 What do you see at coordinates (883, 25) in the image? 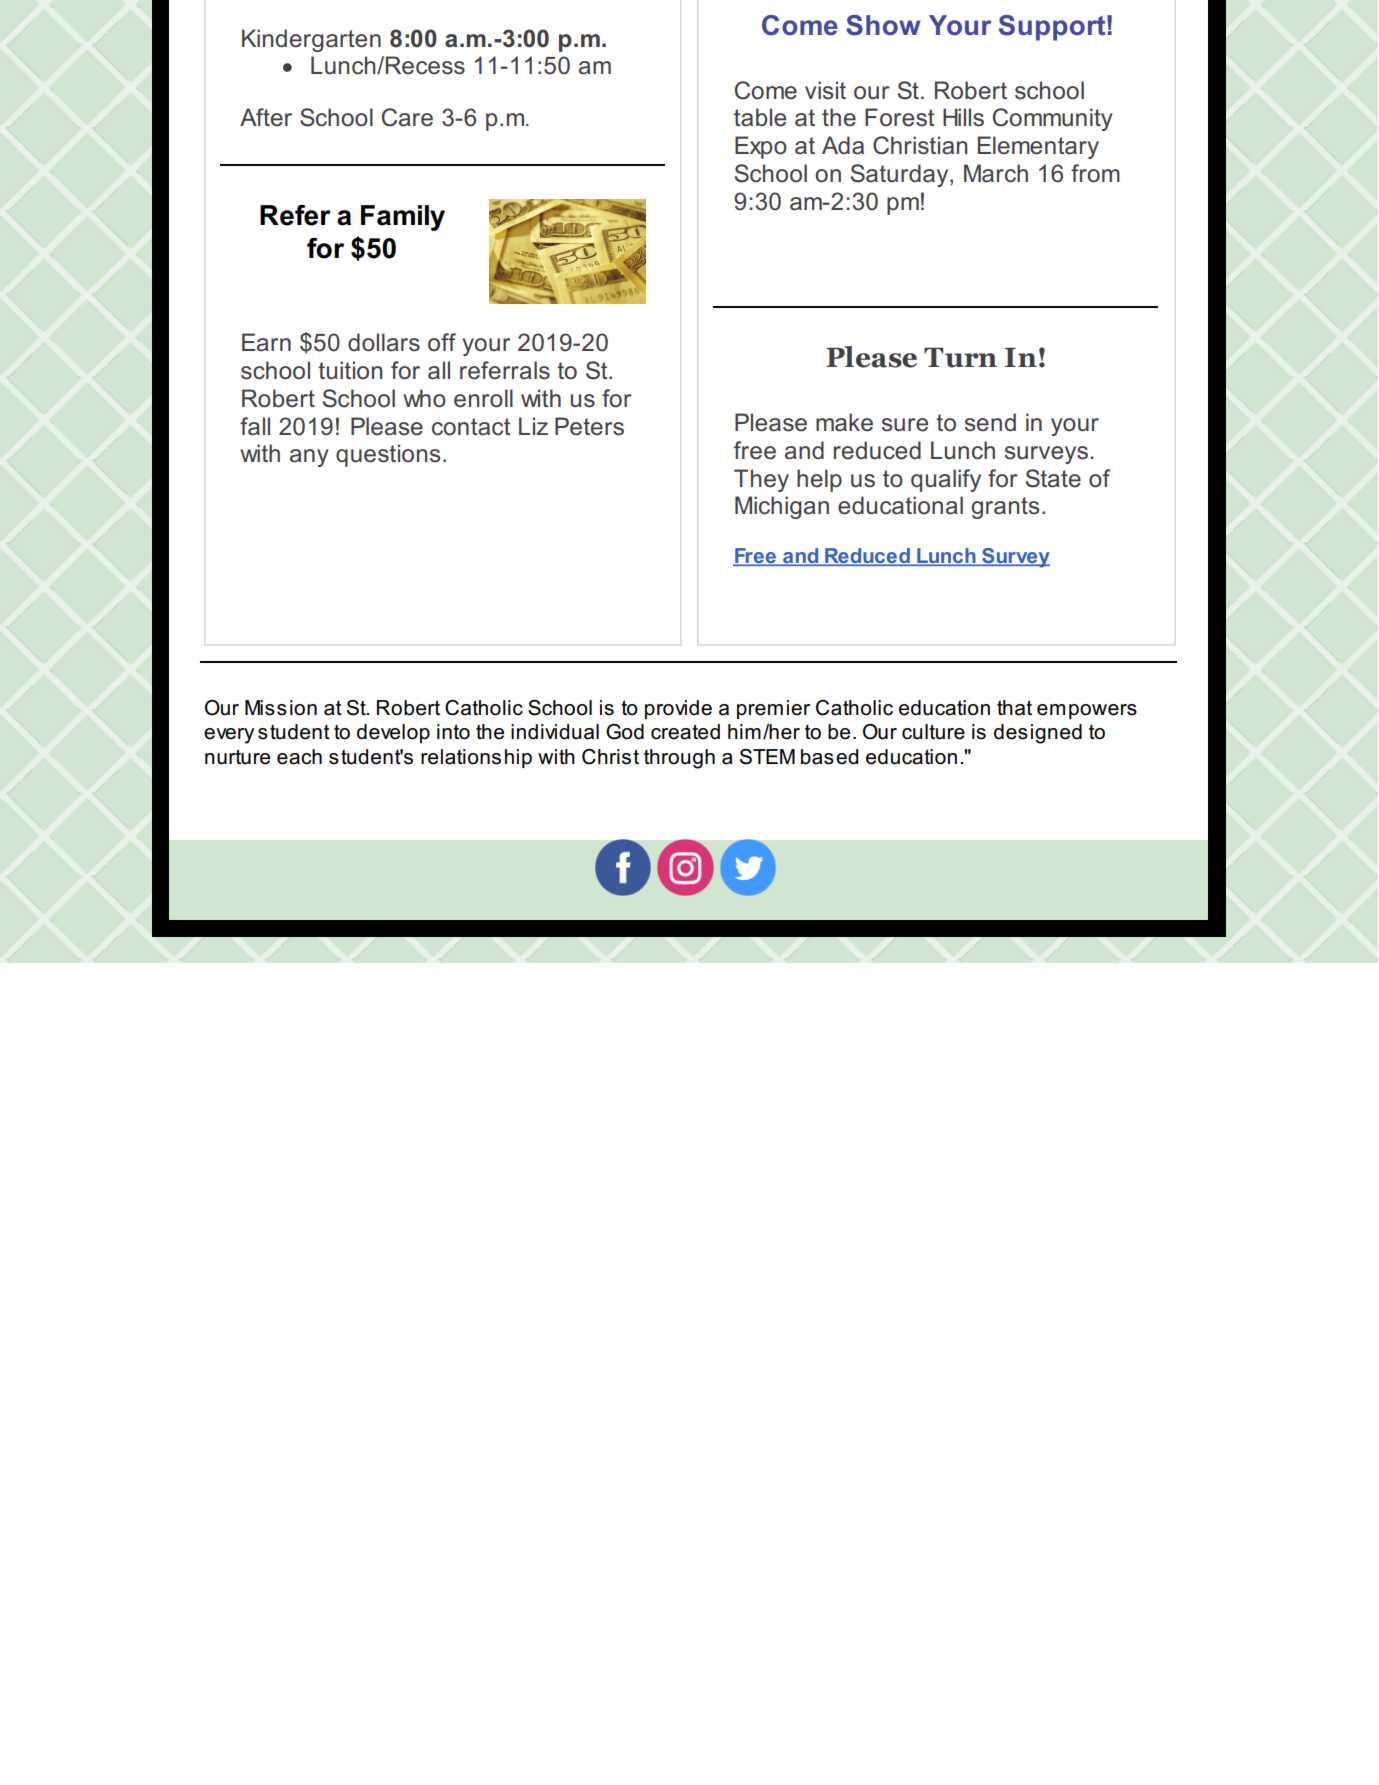
I see `Show` at bounding box center [883, 25].
